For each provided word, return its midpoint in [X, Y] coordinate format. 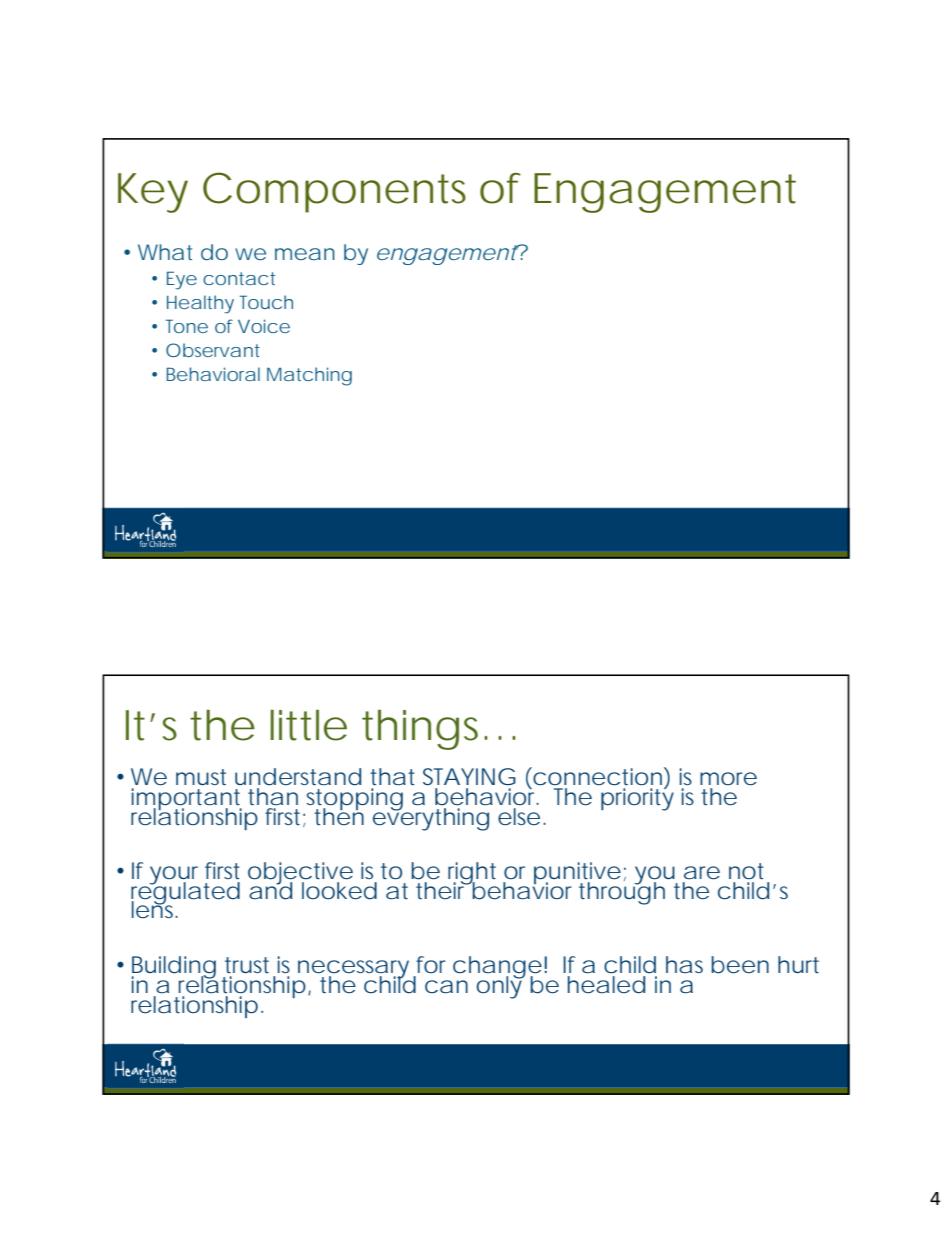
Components [334, 192]
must [201, 777]
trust [247, 965]
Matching [309, 376]
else [519, 816]
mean [305, 254]
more [728, 779]
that [392, 777]
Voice [264, 326]
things [425, 730]
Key [153, 193]
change [497, 968]
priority [637, 798]
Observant [213, 350]
